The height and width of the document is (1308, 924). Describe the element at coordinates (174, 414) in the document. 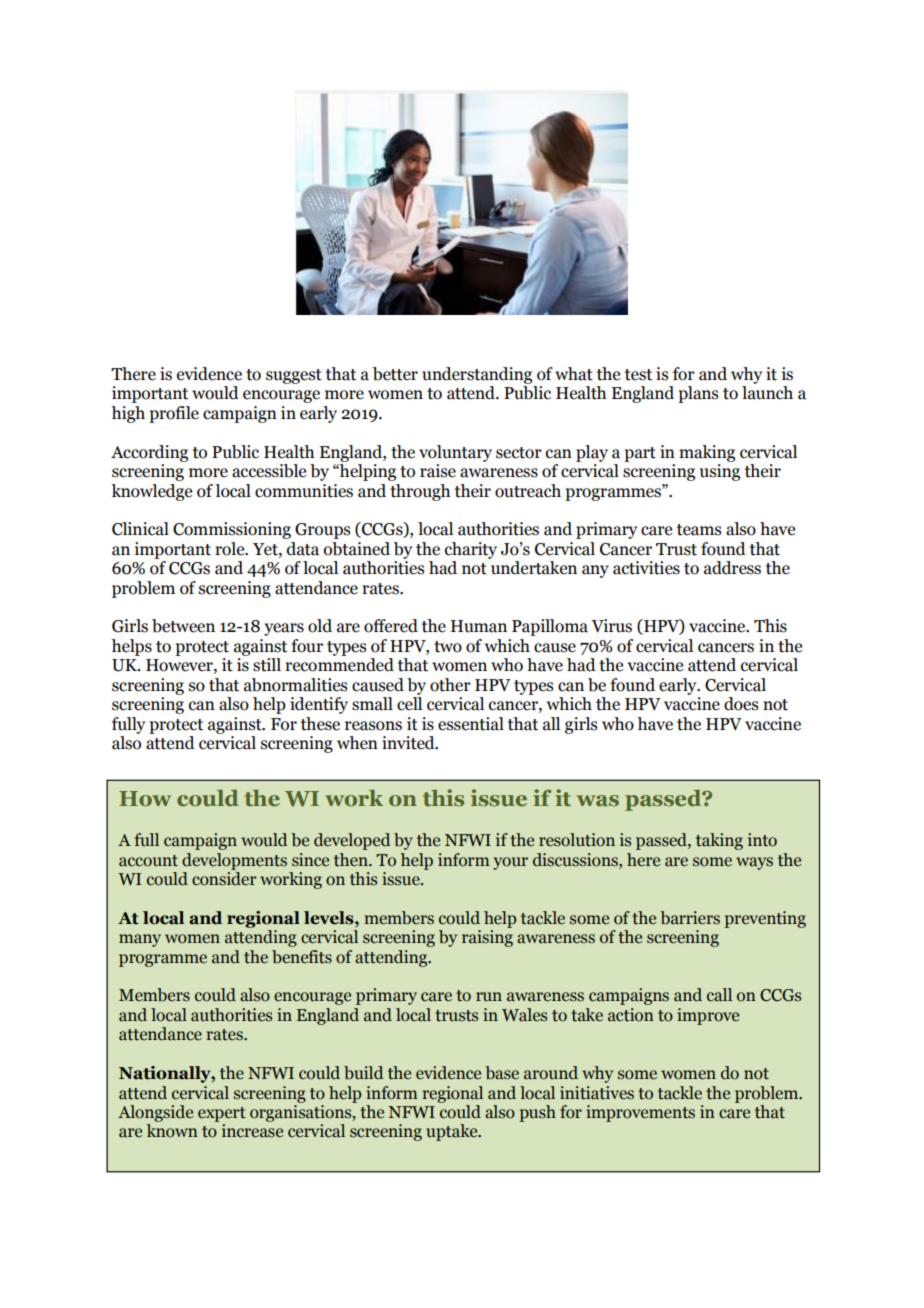

I see `profile` at that location.
